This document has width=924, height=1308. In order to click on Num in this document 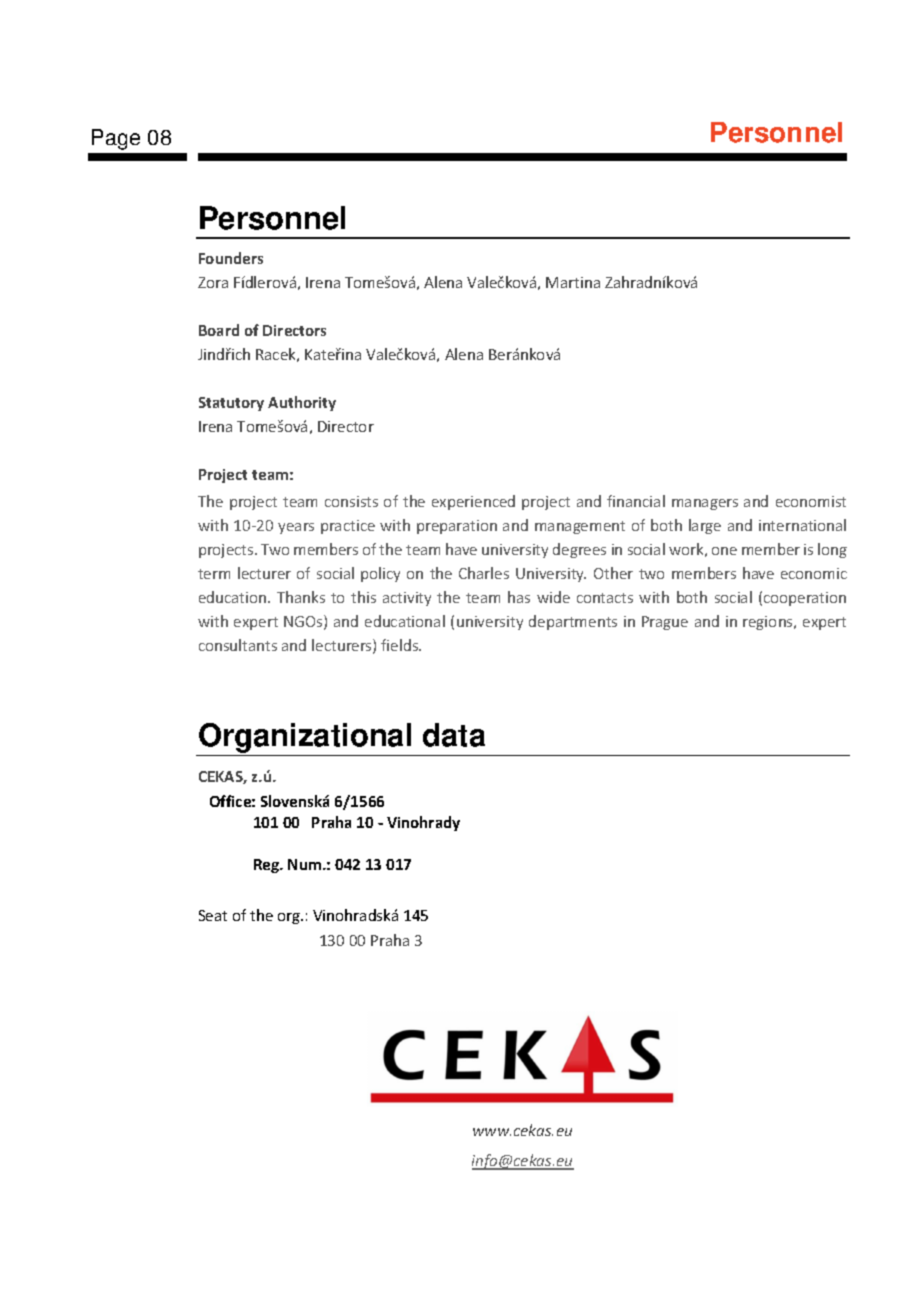, I will do `click(306, 864)`.
